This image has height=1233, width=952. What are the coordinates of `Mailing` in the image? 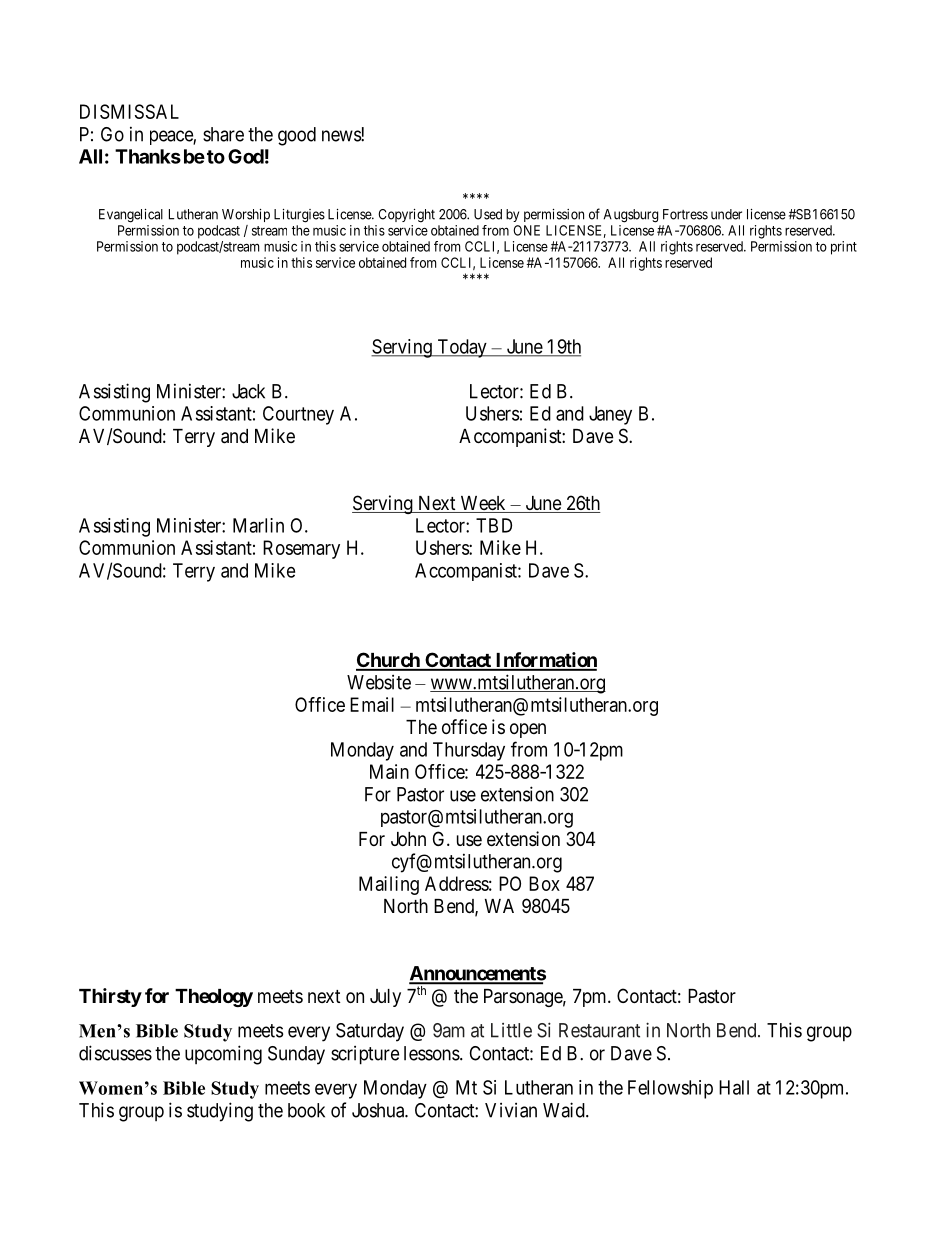 It's located at (389, 885).
